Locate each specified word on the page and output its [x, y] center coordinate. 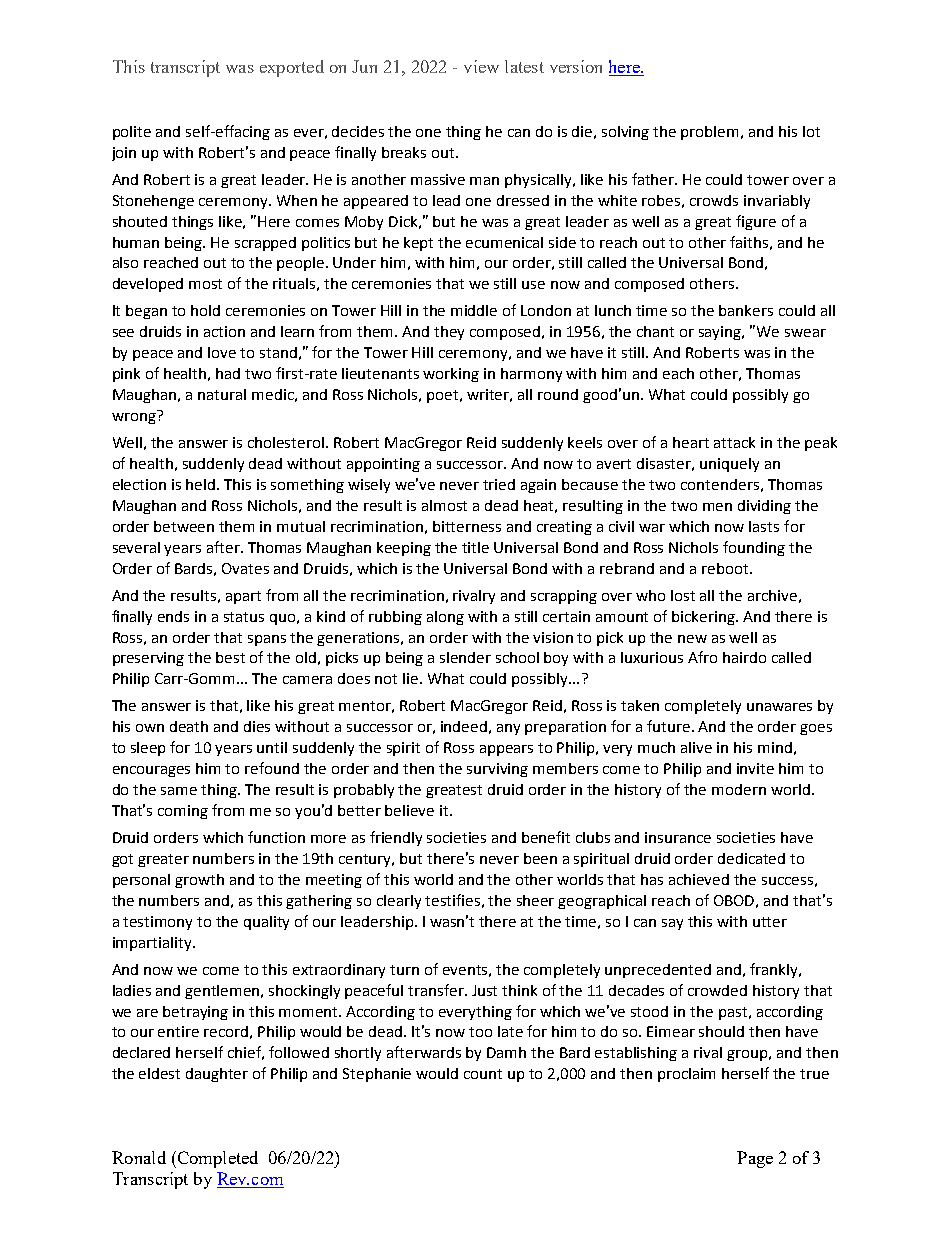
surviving [497, 770]
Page [755, 1159]
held [202, 484]
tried [499, 484]
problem [709, 133]
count [483, 1074]
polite [132, 133]
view [481, 66]
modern [739, 789]
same [179, 791]
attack [734, 442]
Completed [216, 1159]
